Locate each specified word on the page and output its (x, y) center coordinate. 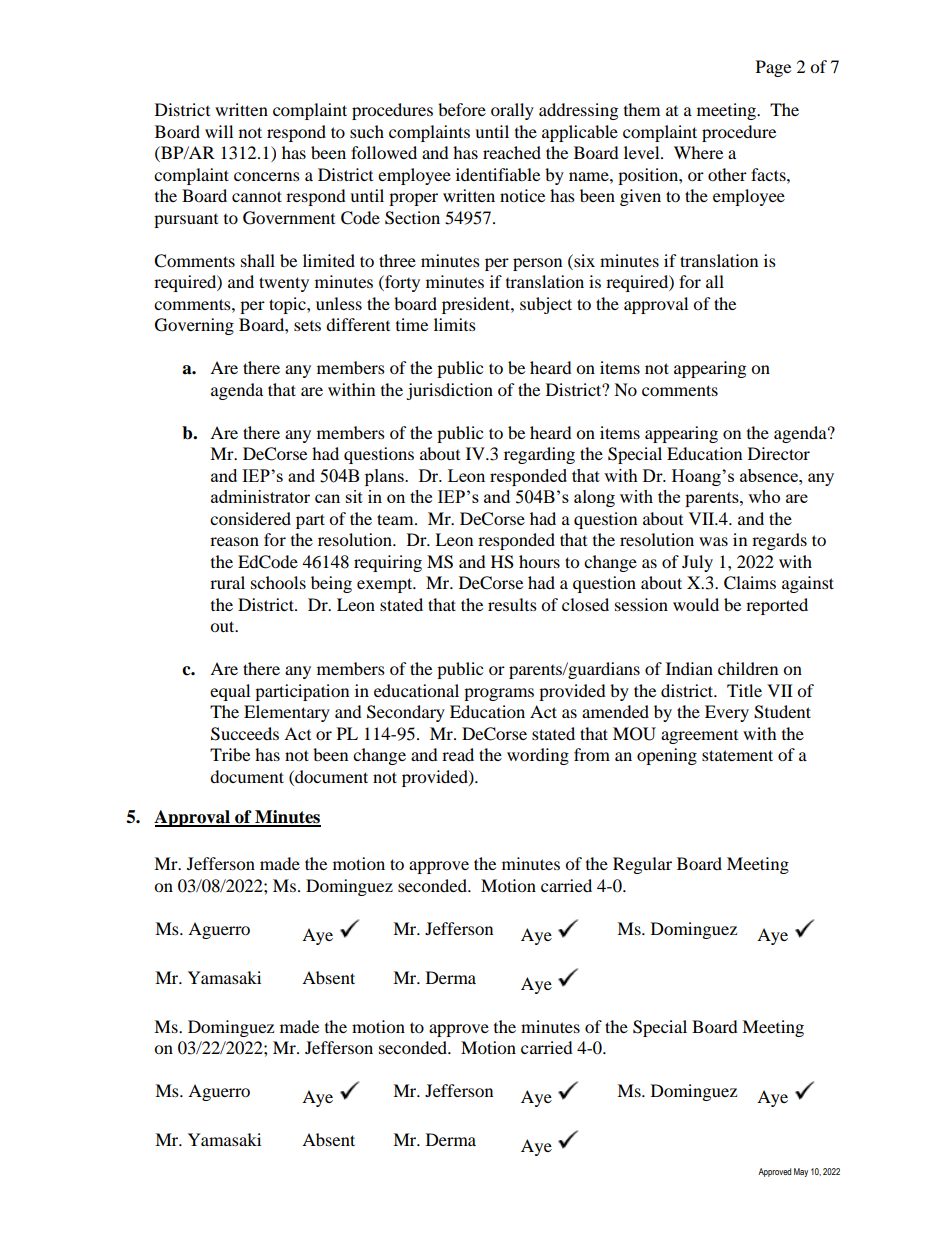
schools (278, 582)
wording (538, 756)
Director (779, 453)
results (512, 604)
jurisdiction (449, 391)
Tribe (230, 754)
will (219, 131)
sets (307, 326)
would (696, 604)
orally (512, 111)
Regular (642, 865)
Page (773, 68)
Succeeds (245, 734)
